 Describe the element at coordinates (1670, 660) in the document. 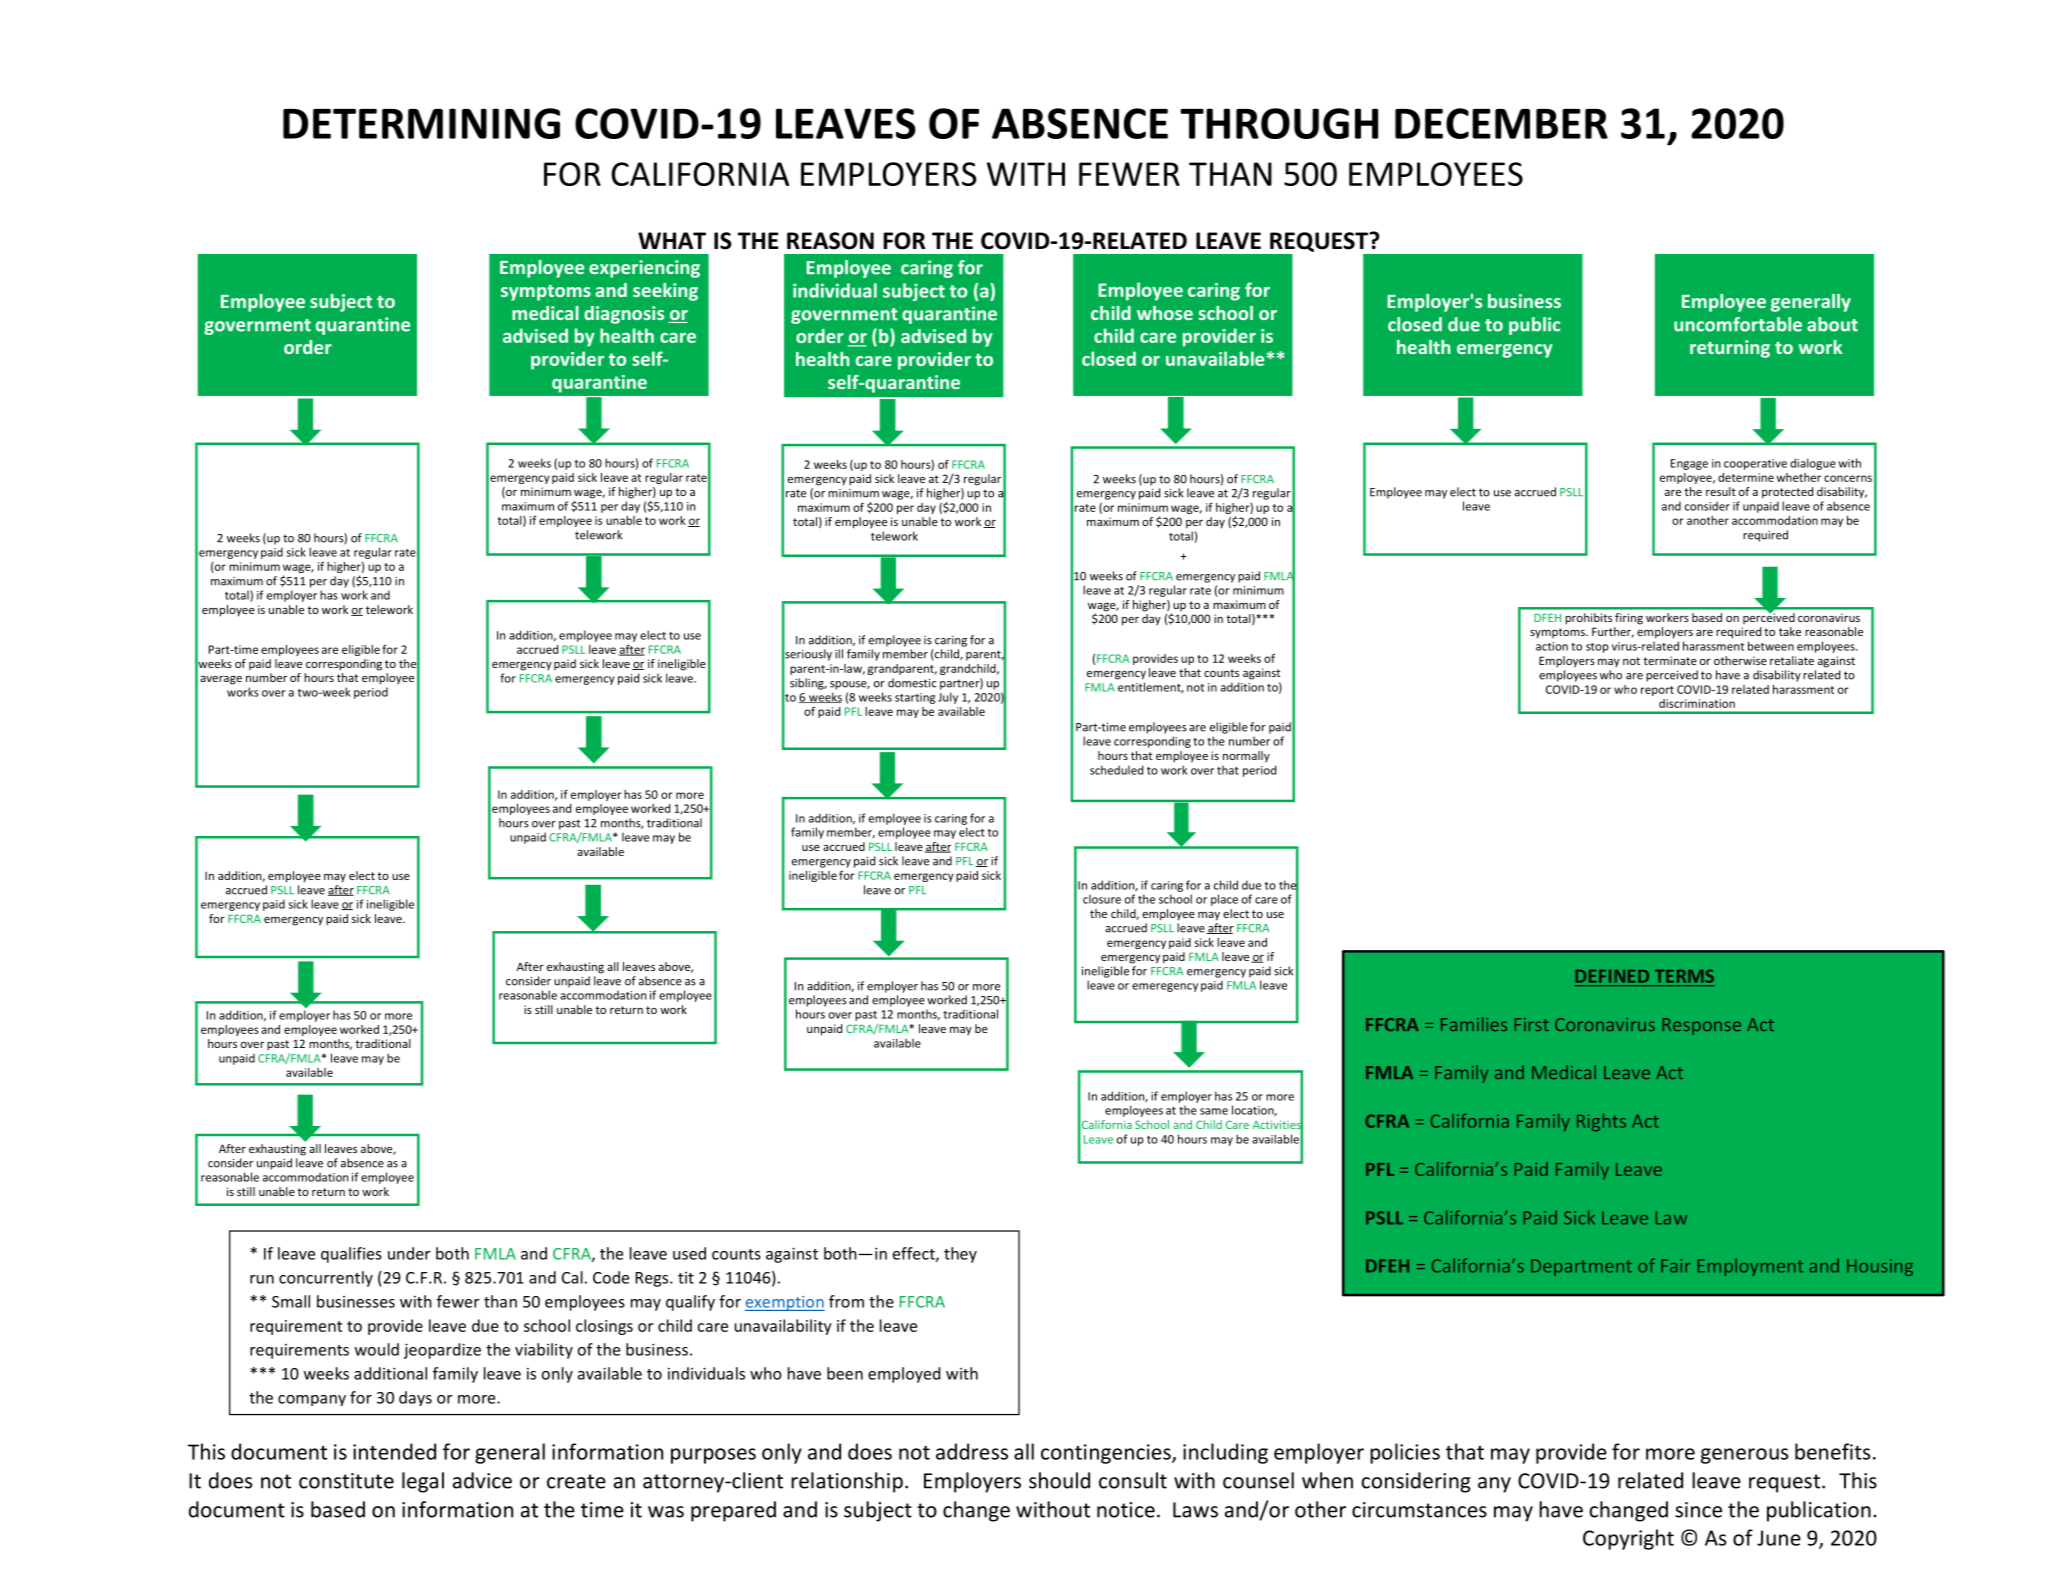

I see `terminate` at that location.
